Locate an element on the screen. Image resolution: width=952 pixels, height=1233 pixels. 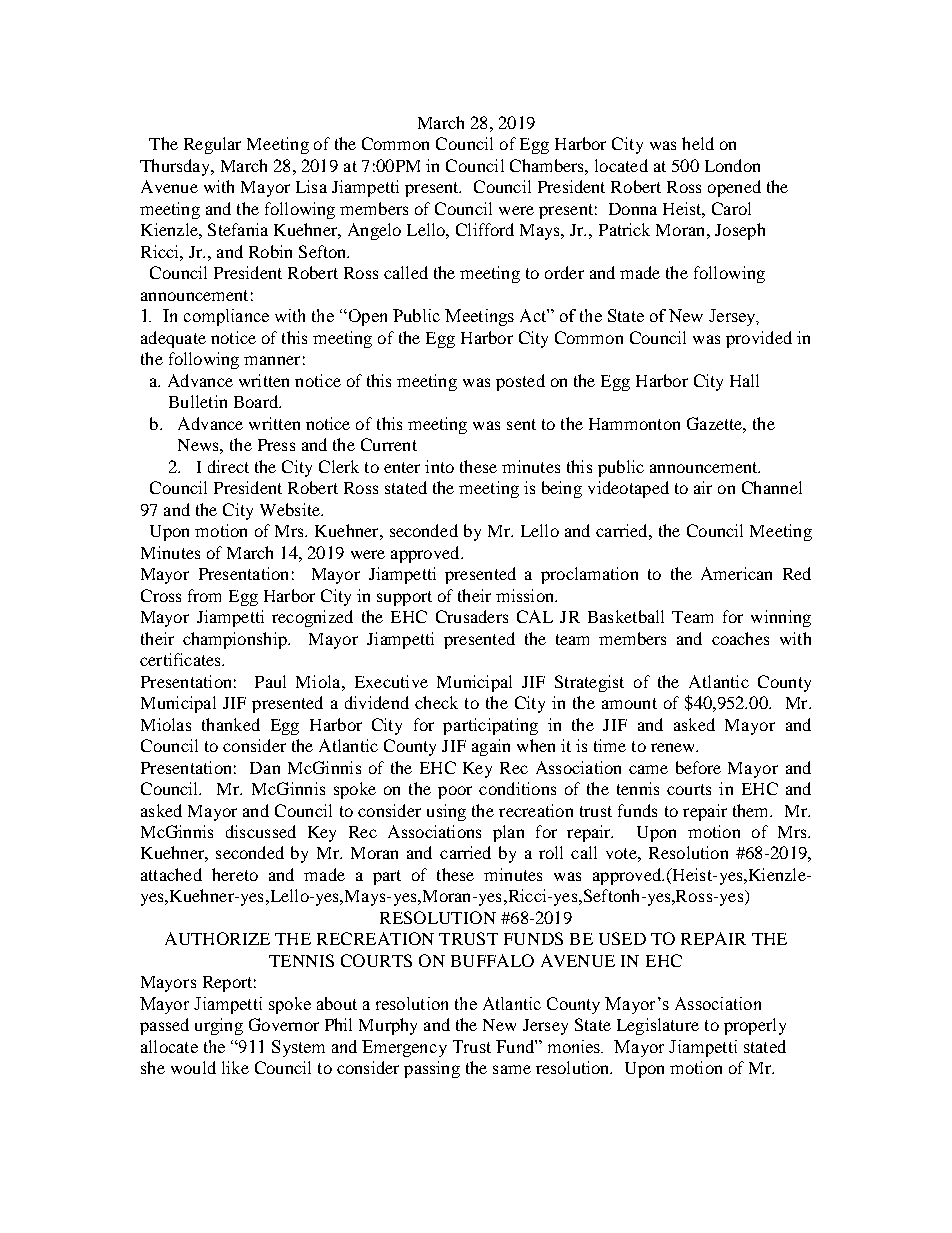
urging is located at coordinates (219, 1026).
